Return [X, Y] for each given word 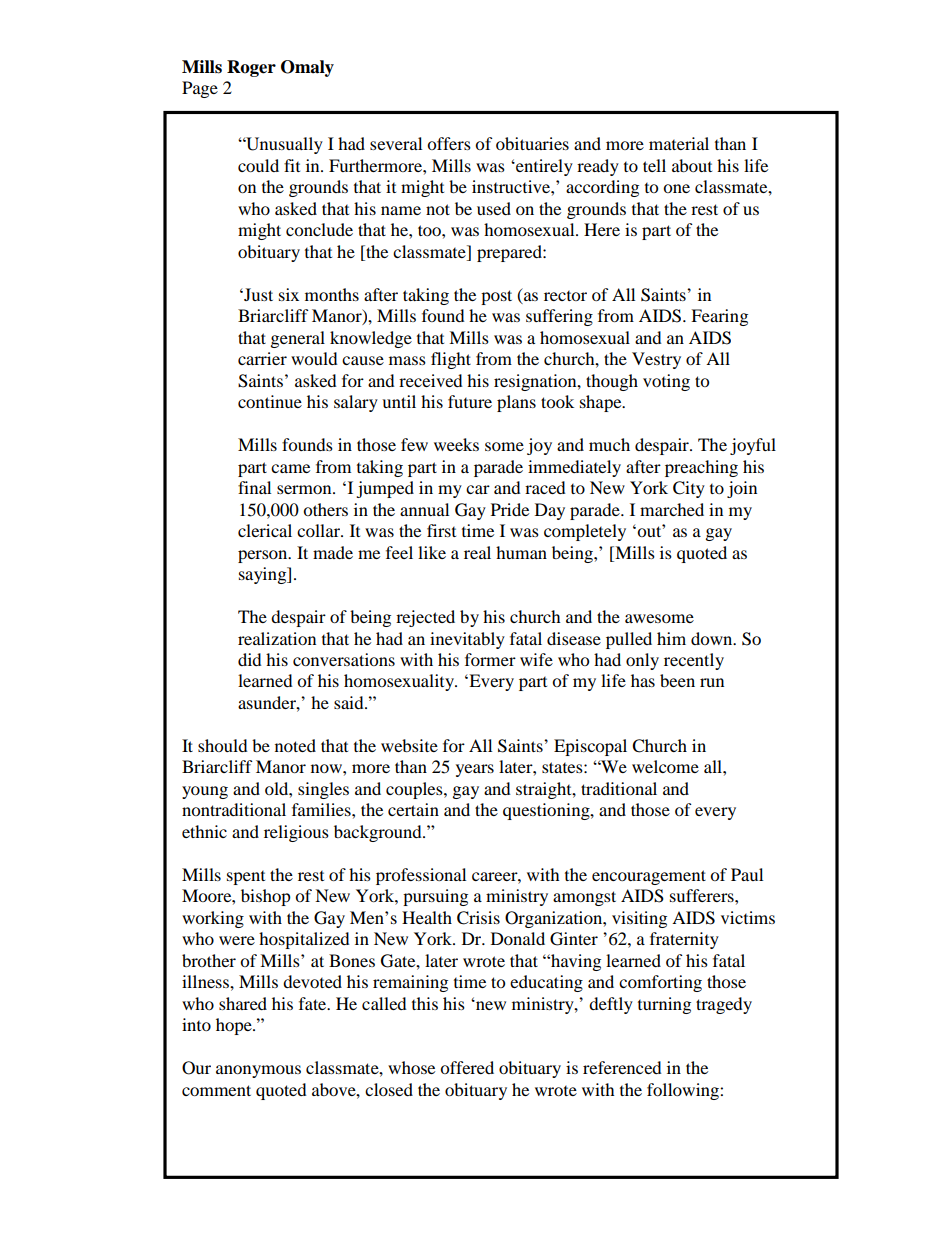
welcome [665, 766]
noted [295, 745]
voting [666, 382]
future [470, 401]
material [679, 143]
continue [270, 401]
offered [467, 1067]
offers [449, 143]
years [475, 770]
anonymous [258, 1071]
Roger [251, 68]
